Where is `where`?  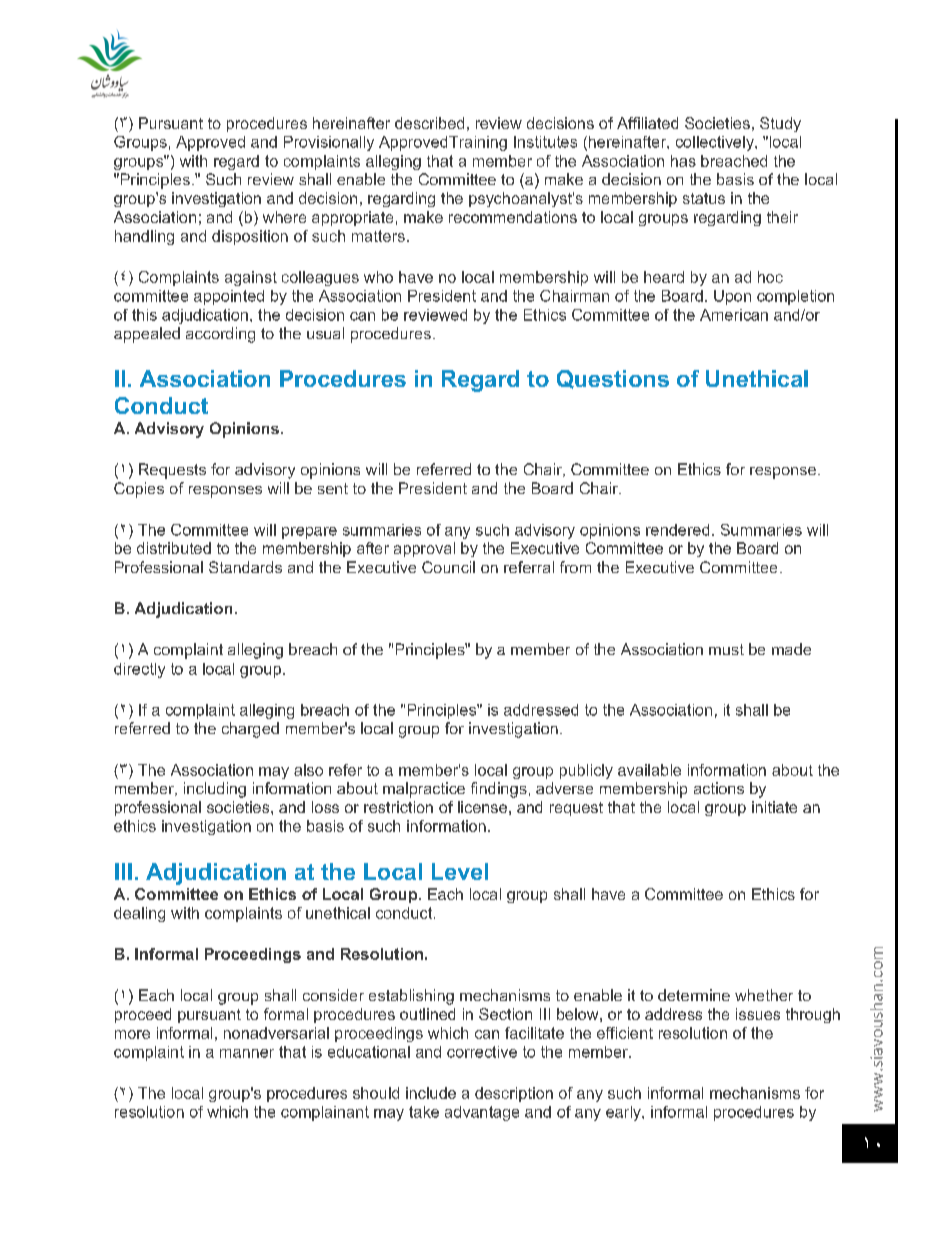
where is located at coordinates (284, 217).
